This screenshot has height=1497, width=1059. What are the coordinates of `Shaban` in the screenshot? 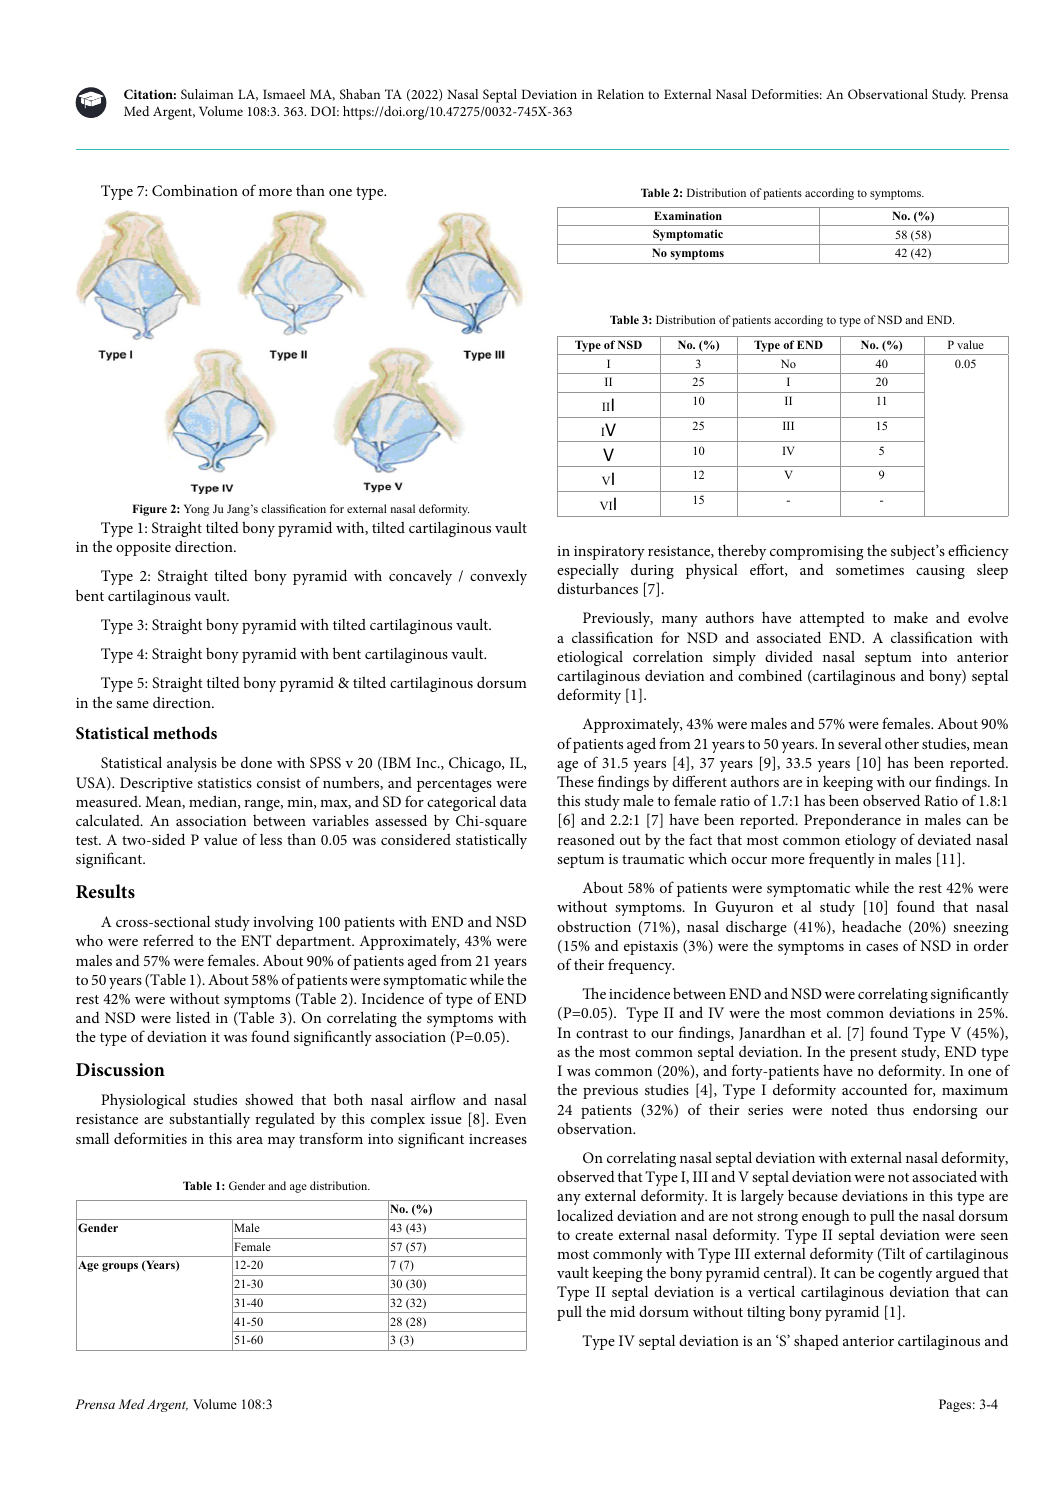 It's located at (360, 94).
